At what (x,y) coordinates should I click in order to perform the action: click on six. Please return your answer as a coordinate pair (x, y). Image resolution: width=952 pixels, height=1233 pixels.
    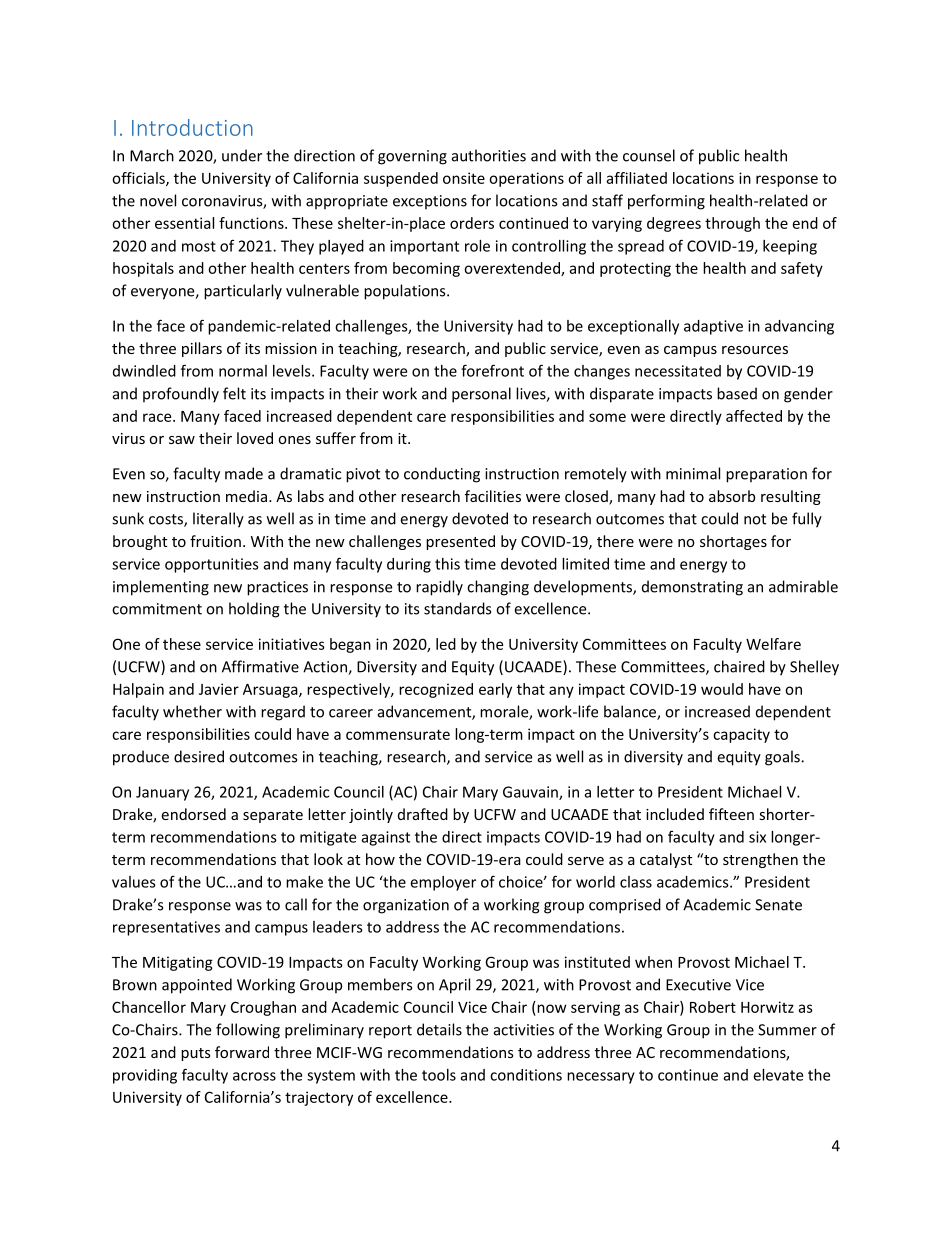
    Looking at the image, I should click on (757, 837).
